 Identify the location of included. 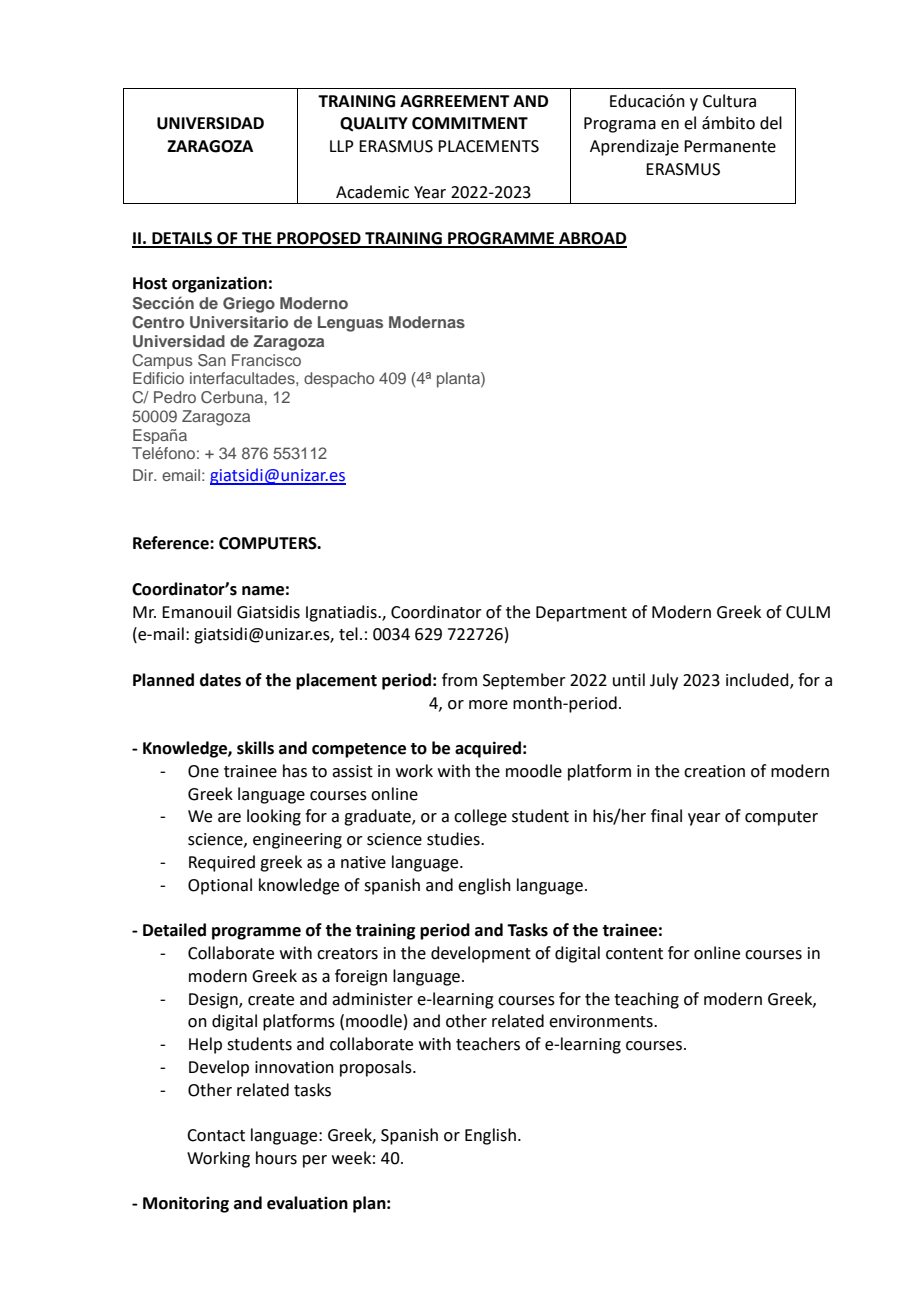
(758, 681).
